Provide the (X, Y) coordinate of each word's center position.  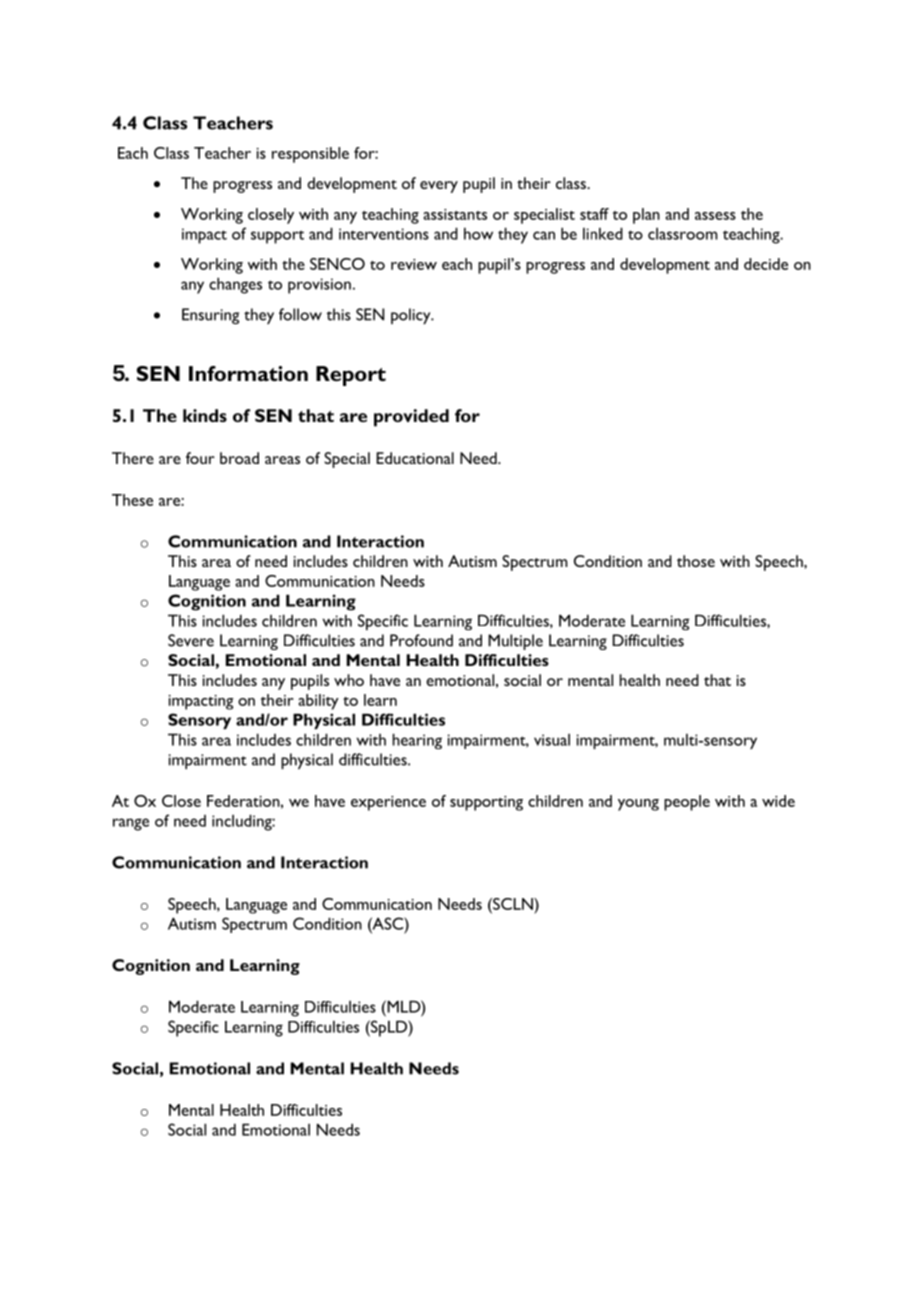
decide (766, 264)
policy (412, 316)
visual (552, 740)
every (439, 187)
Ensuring (210, 316)
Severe (191, 640)
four (200, 458)
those (696, 561)
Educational (415, 458)
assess (715, 216)
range (131, 824)
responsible (310, 155)
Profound (421, 640)
